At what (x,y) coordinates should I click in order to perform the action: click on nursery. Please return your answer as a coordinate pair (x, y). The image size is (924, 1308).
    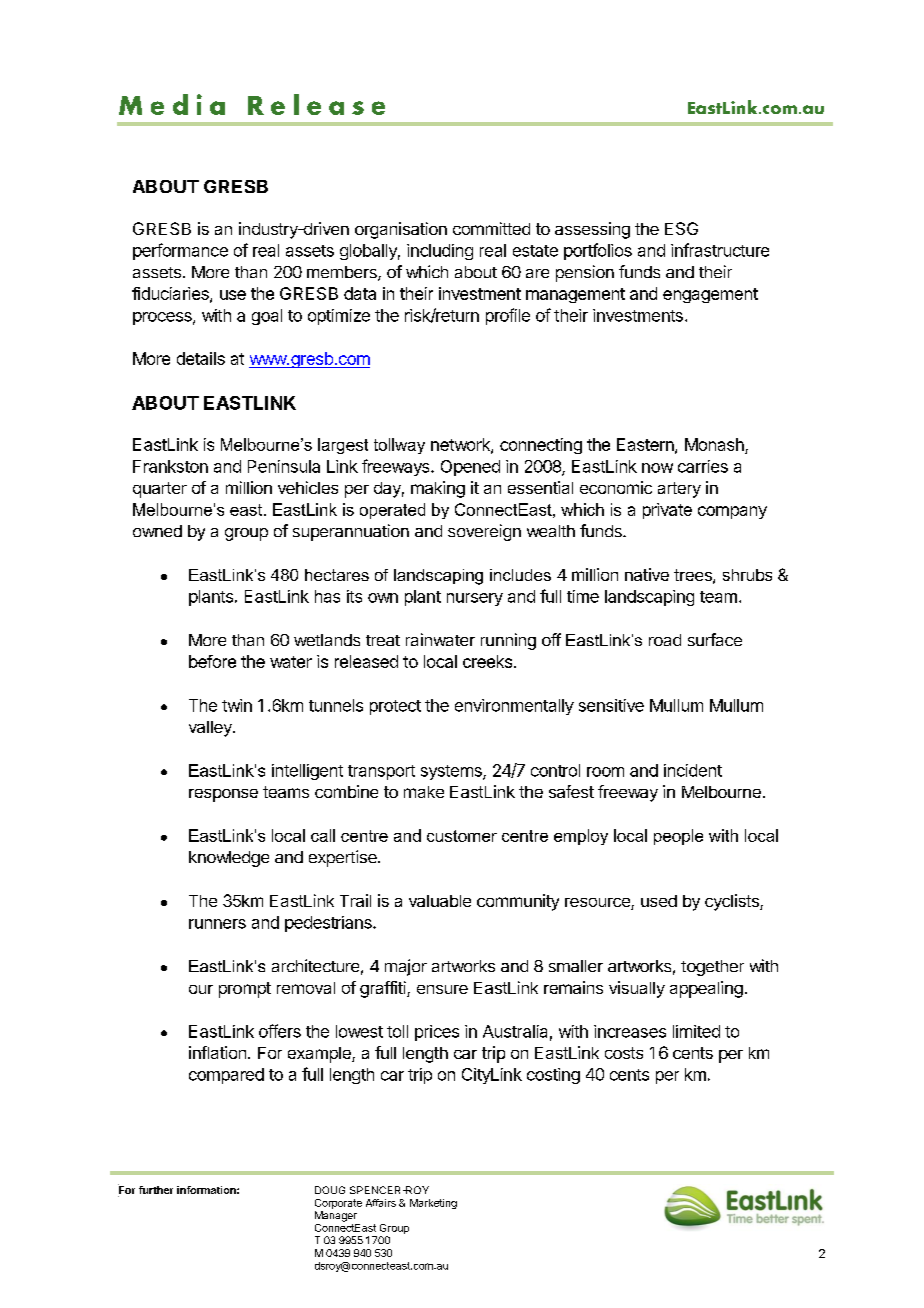
    Looking at the image, I should click on (475, 599).
